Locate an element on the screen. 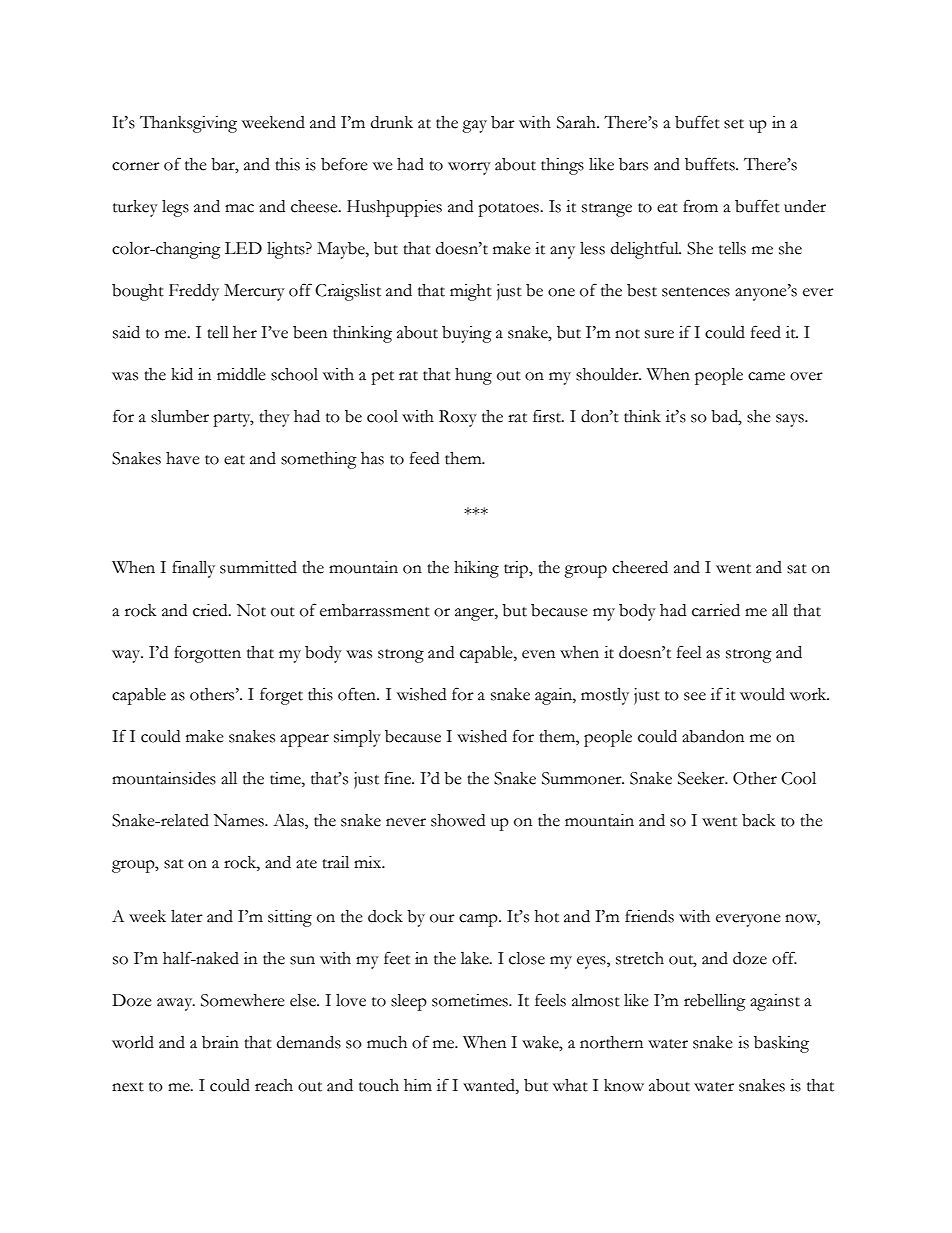  hiking is located at coordinates (476, 569).
